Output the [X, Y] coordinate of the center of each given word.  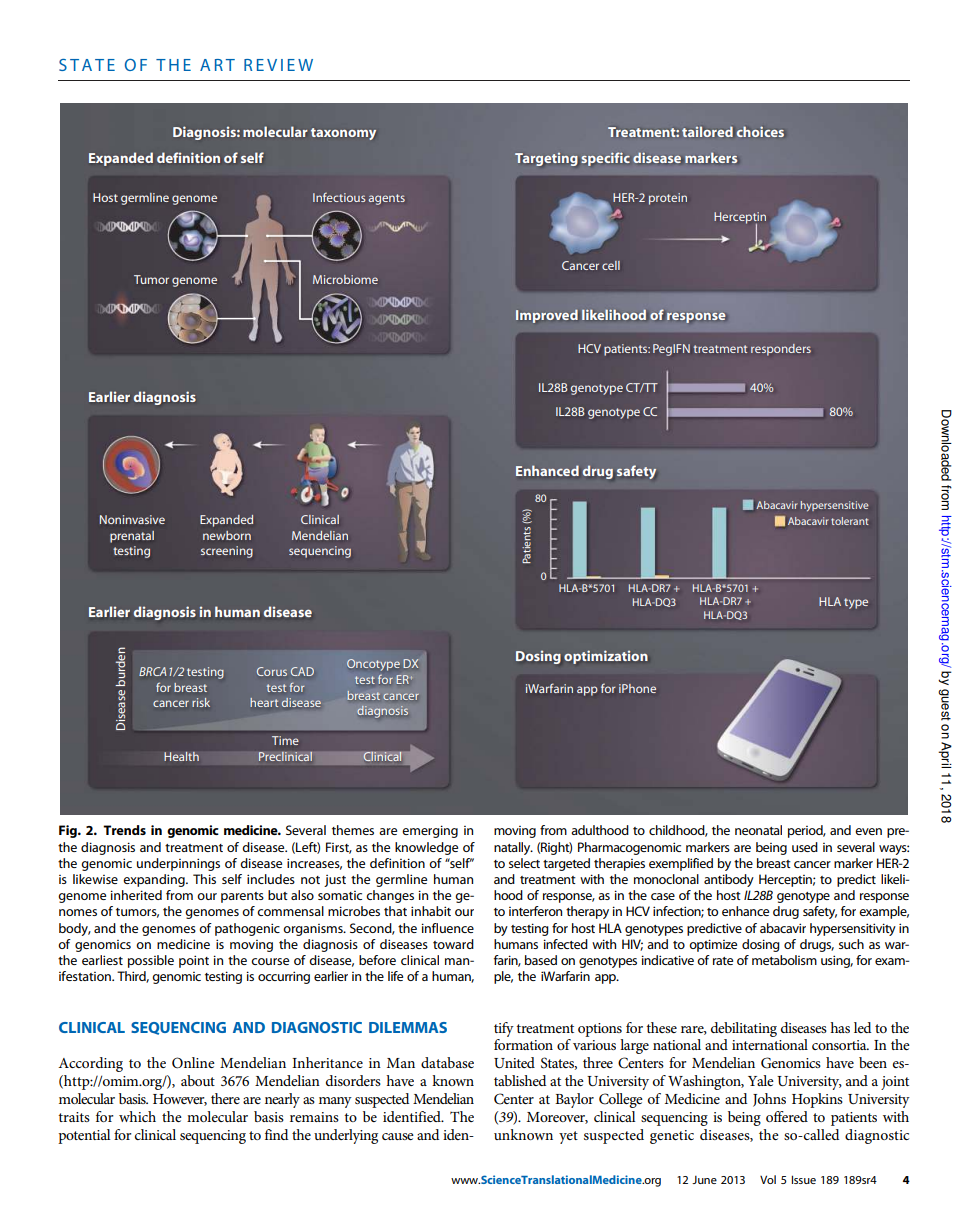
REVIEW [278, 65]
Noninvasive [132, 519]
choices [760, 131]
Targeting [546, 159]
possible [151, 961]
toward [453, 944]
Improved [547, 316]
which [137, 1116]
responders [781, 350]
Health [181, 756]
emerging [430, 831]
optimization [606, 657]
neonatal [758, 830]
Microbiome [345, 279]
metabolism [784, 960]
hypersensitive [834, 506]
